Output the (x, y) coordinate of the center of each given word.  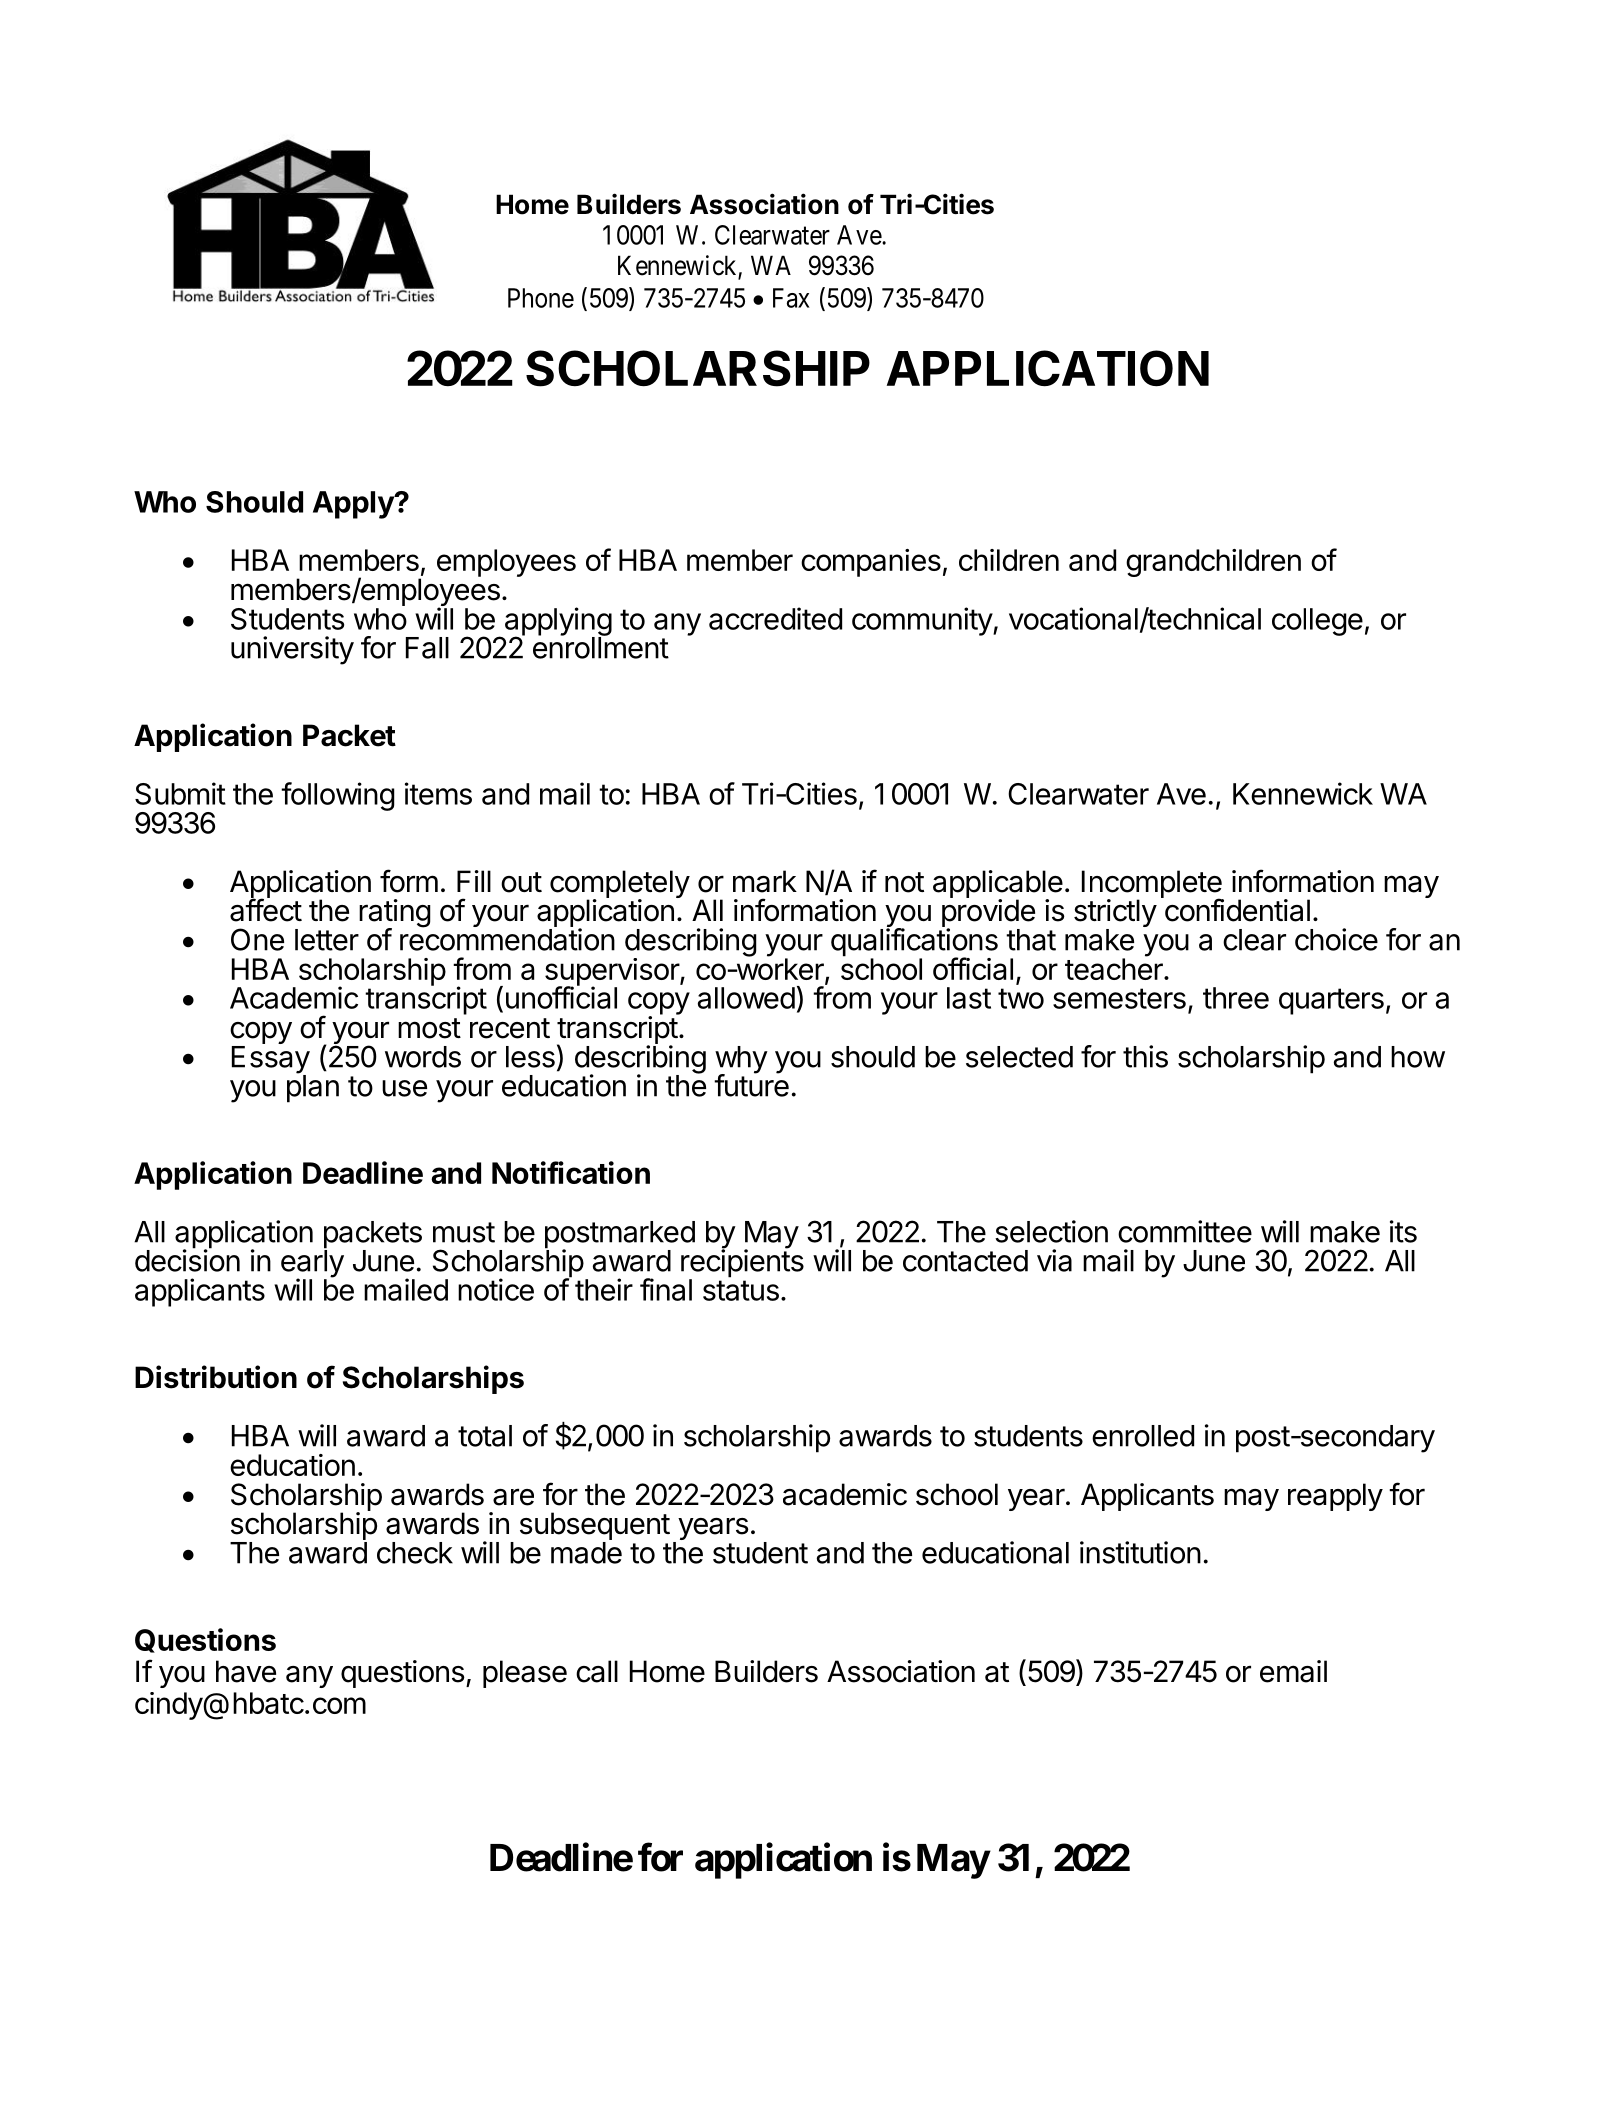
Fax (791, 298)
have (246, 1671)
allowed (746, 998)
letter (327, 940)
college (1317, 622)
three (1236, 998)
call (597, 1671)
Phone (541, 298)
